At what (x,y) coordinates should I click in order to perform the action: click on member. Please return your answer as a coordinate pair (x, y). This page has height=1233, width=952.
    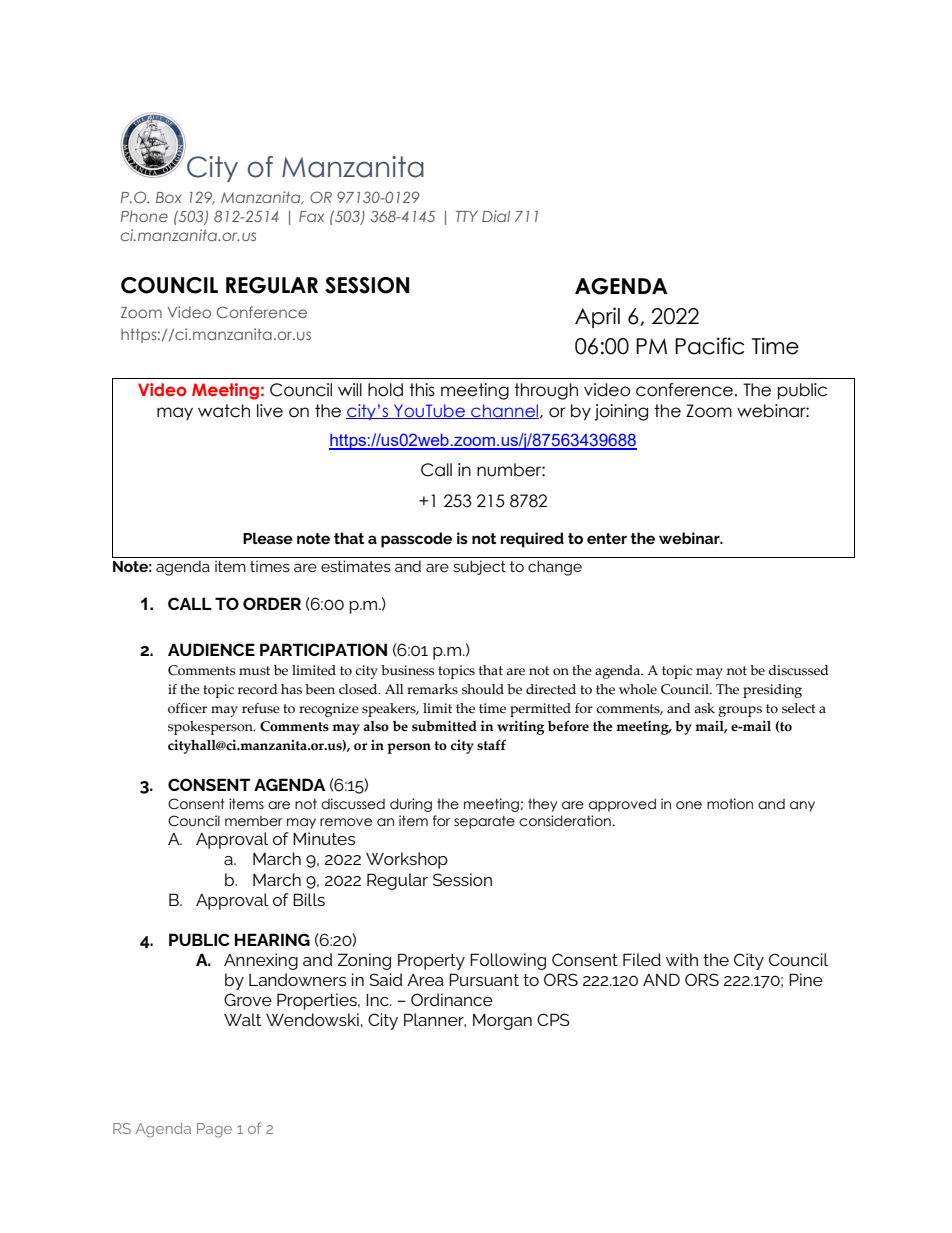
    Looking at the image, I should click on (254, 821).
